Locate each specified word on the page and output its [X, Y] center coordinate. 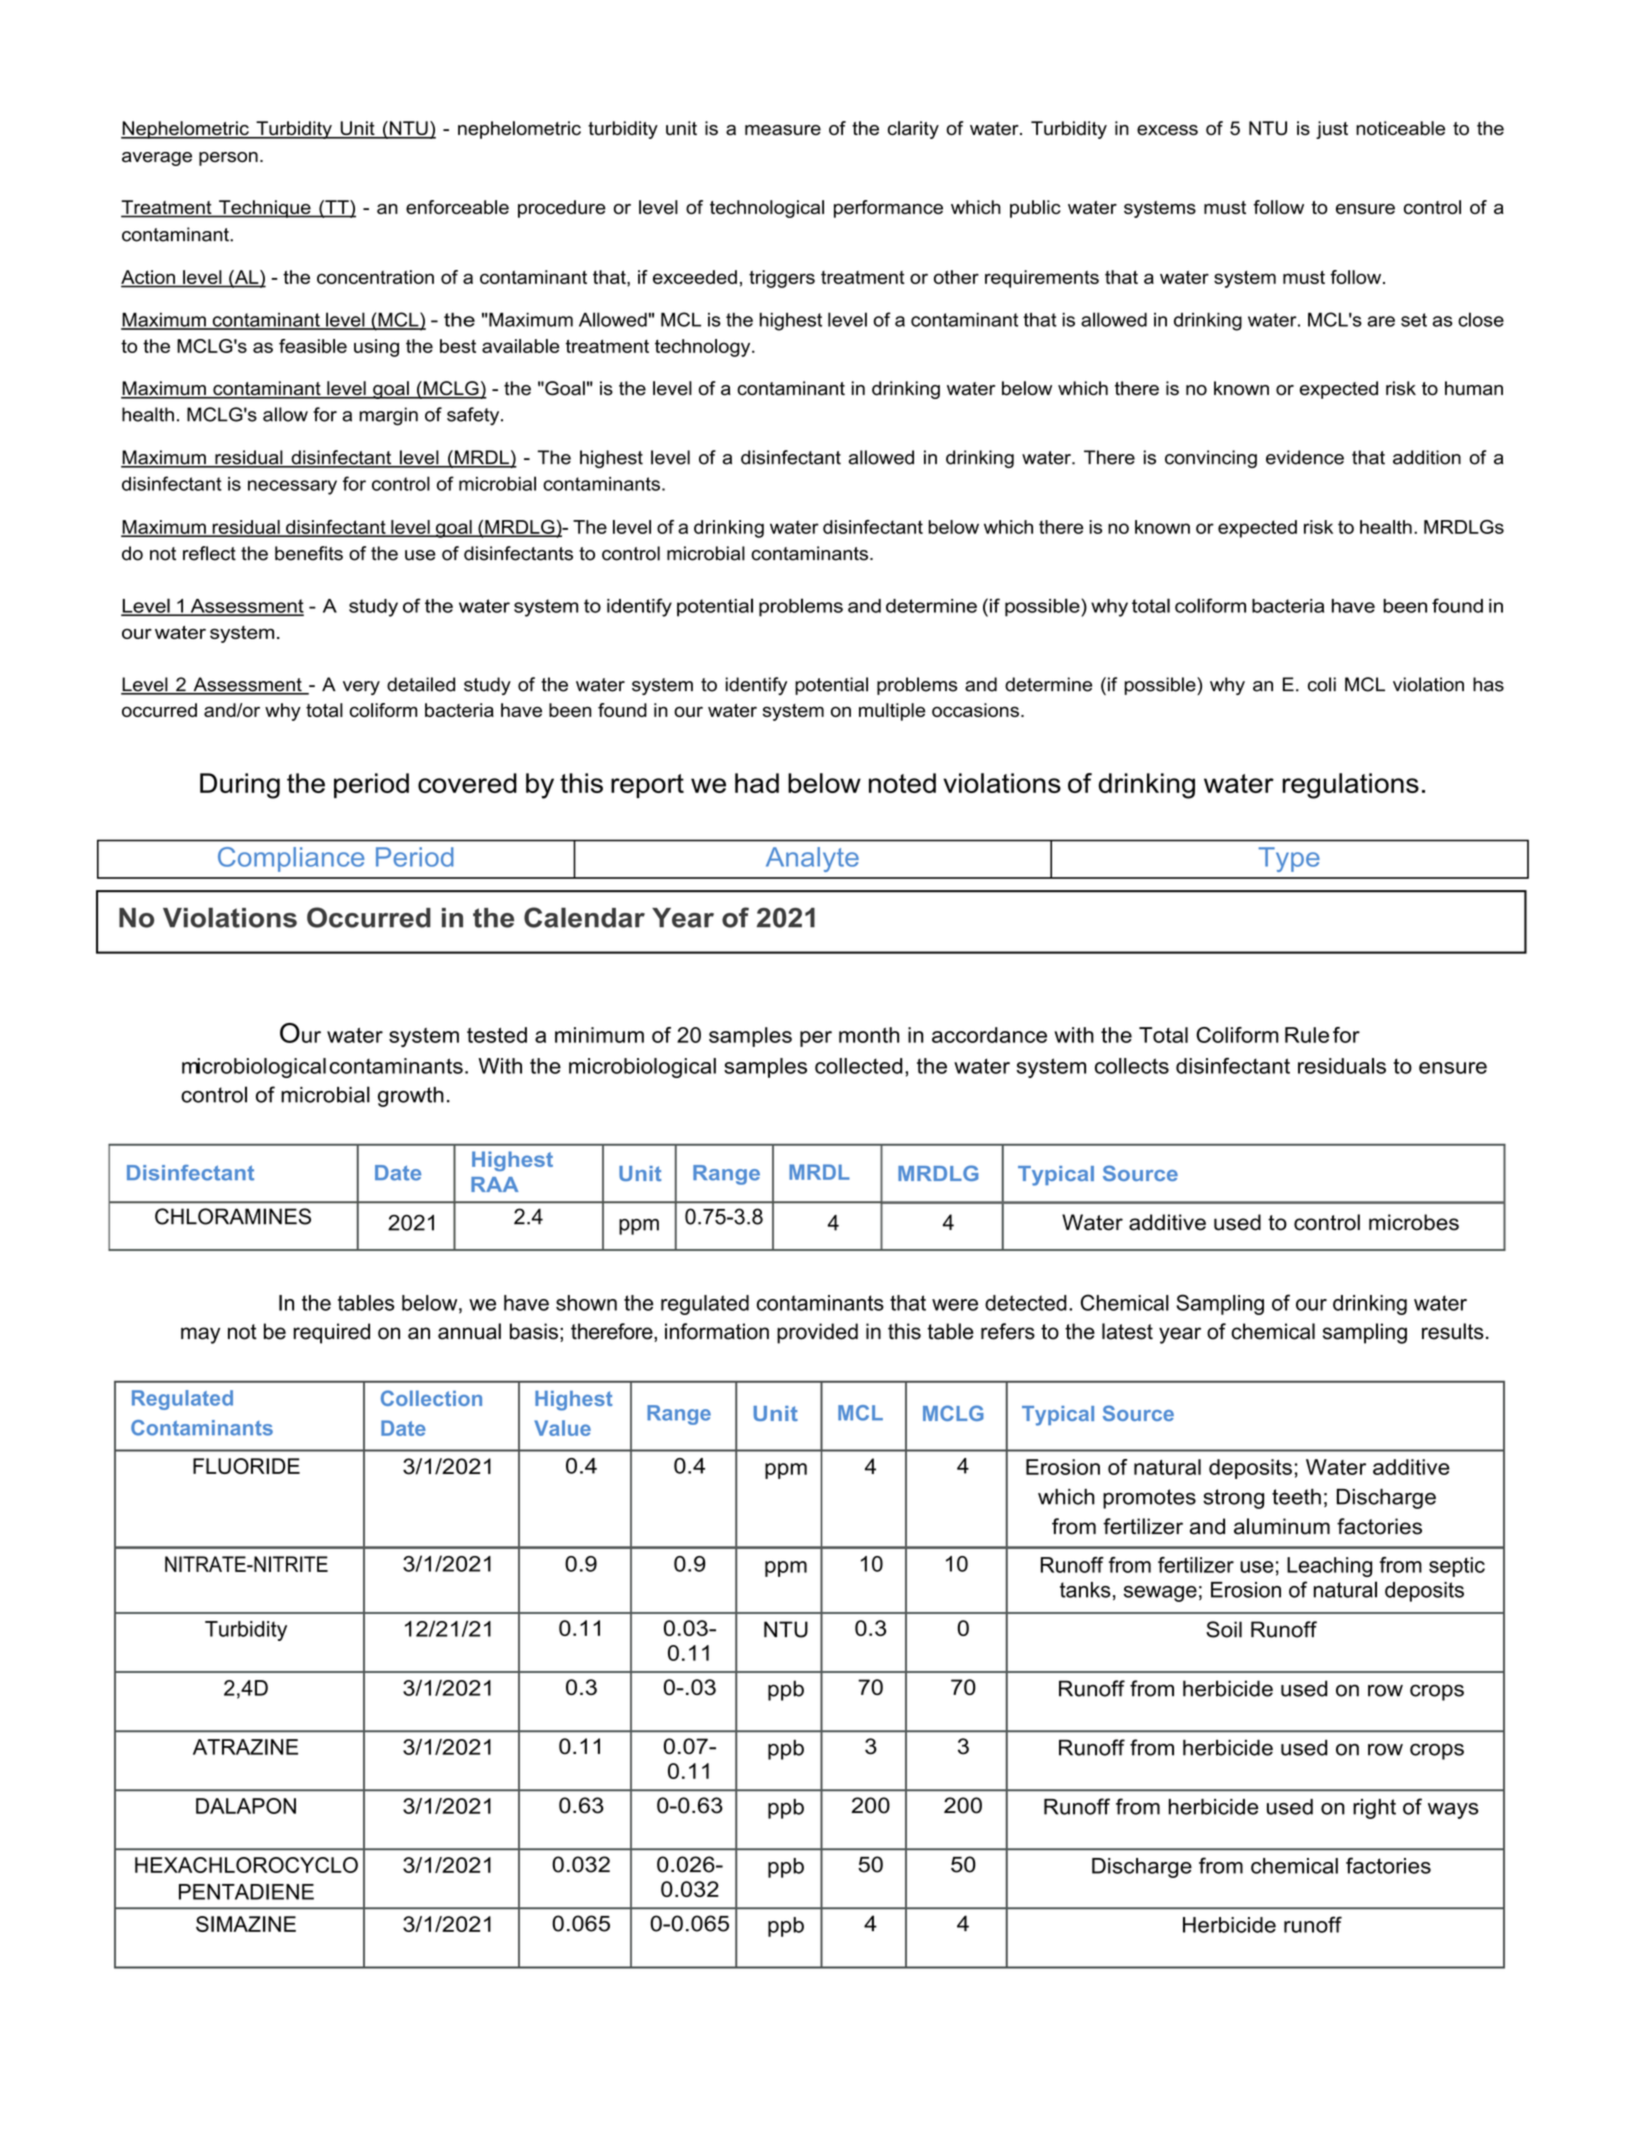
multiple [892, 712]
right [1374, 1809]
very [361, 688]
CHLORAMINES [233, 1216]
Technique [265, 209]
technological [767, 209]
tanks [1085, 1590]
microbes [1414, 1222]
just [1332, 130]
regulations [1350, 786]
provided [817, 1333]
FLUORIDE [246, 1466]
